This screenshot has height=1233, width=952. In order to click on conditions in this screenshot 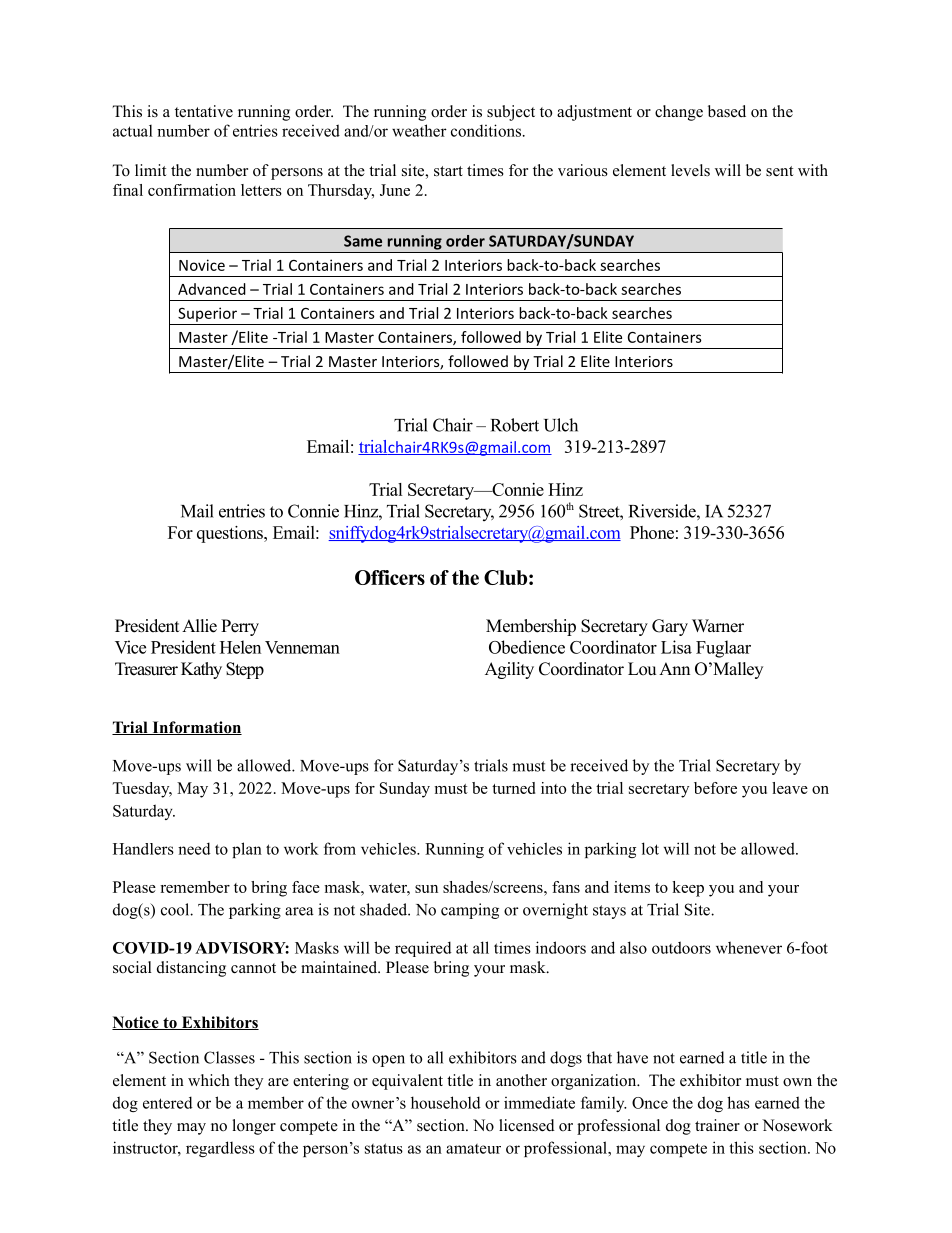, I will do `click(487, 130)`.
